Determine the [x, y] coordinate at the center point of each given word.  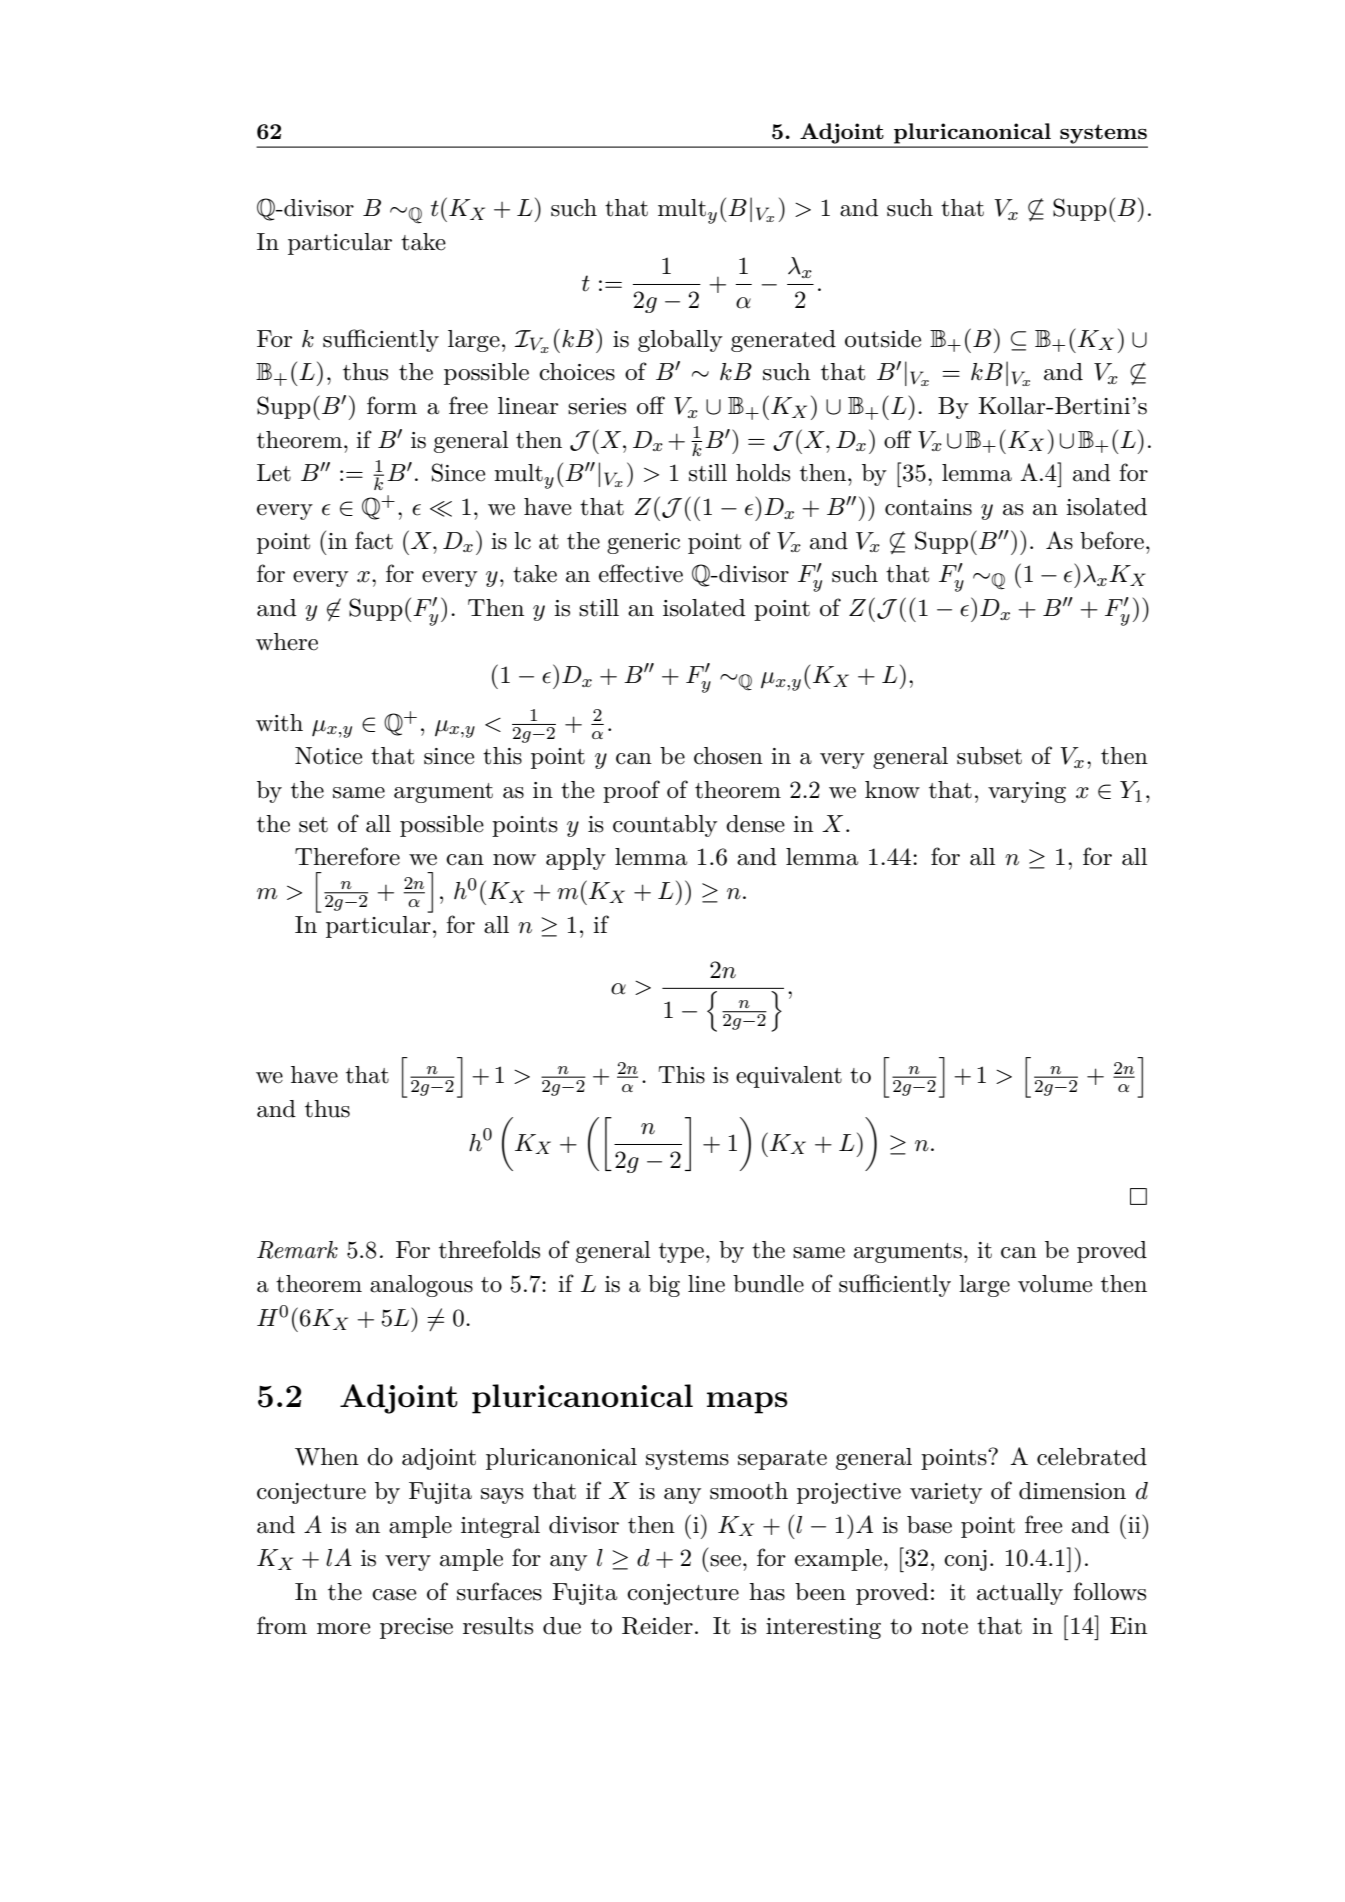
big [664, 1286]
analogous [421, 1286]
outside [883, 339]
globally [680, 341]
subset [989, 756]
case [394, 1595]
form [392, 405]
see [725, 1561]
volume [1055, 1284]
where [287, 642]
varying [1027, 792]
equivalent [789, 1077]
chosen [728, 756]
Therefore [347, 856]
